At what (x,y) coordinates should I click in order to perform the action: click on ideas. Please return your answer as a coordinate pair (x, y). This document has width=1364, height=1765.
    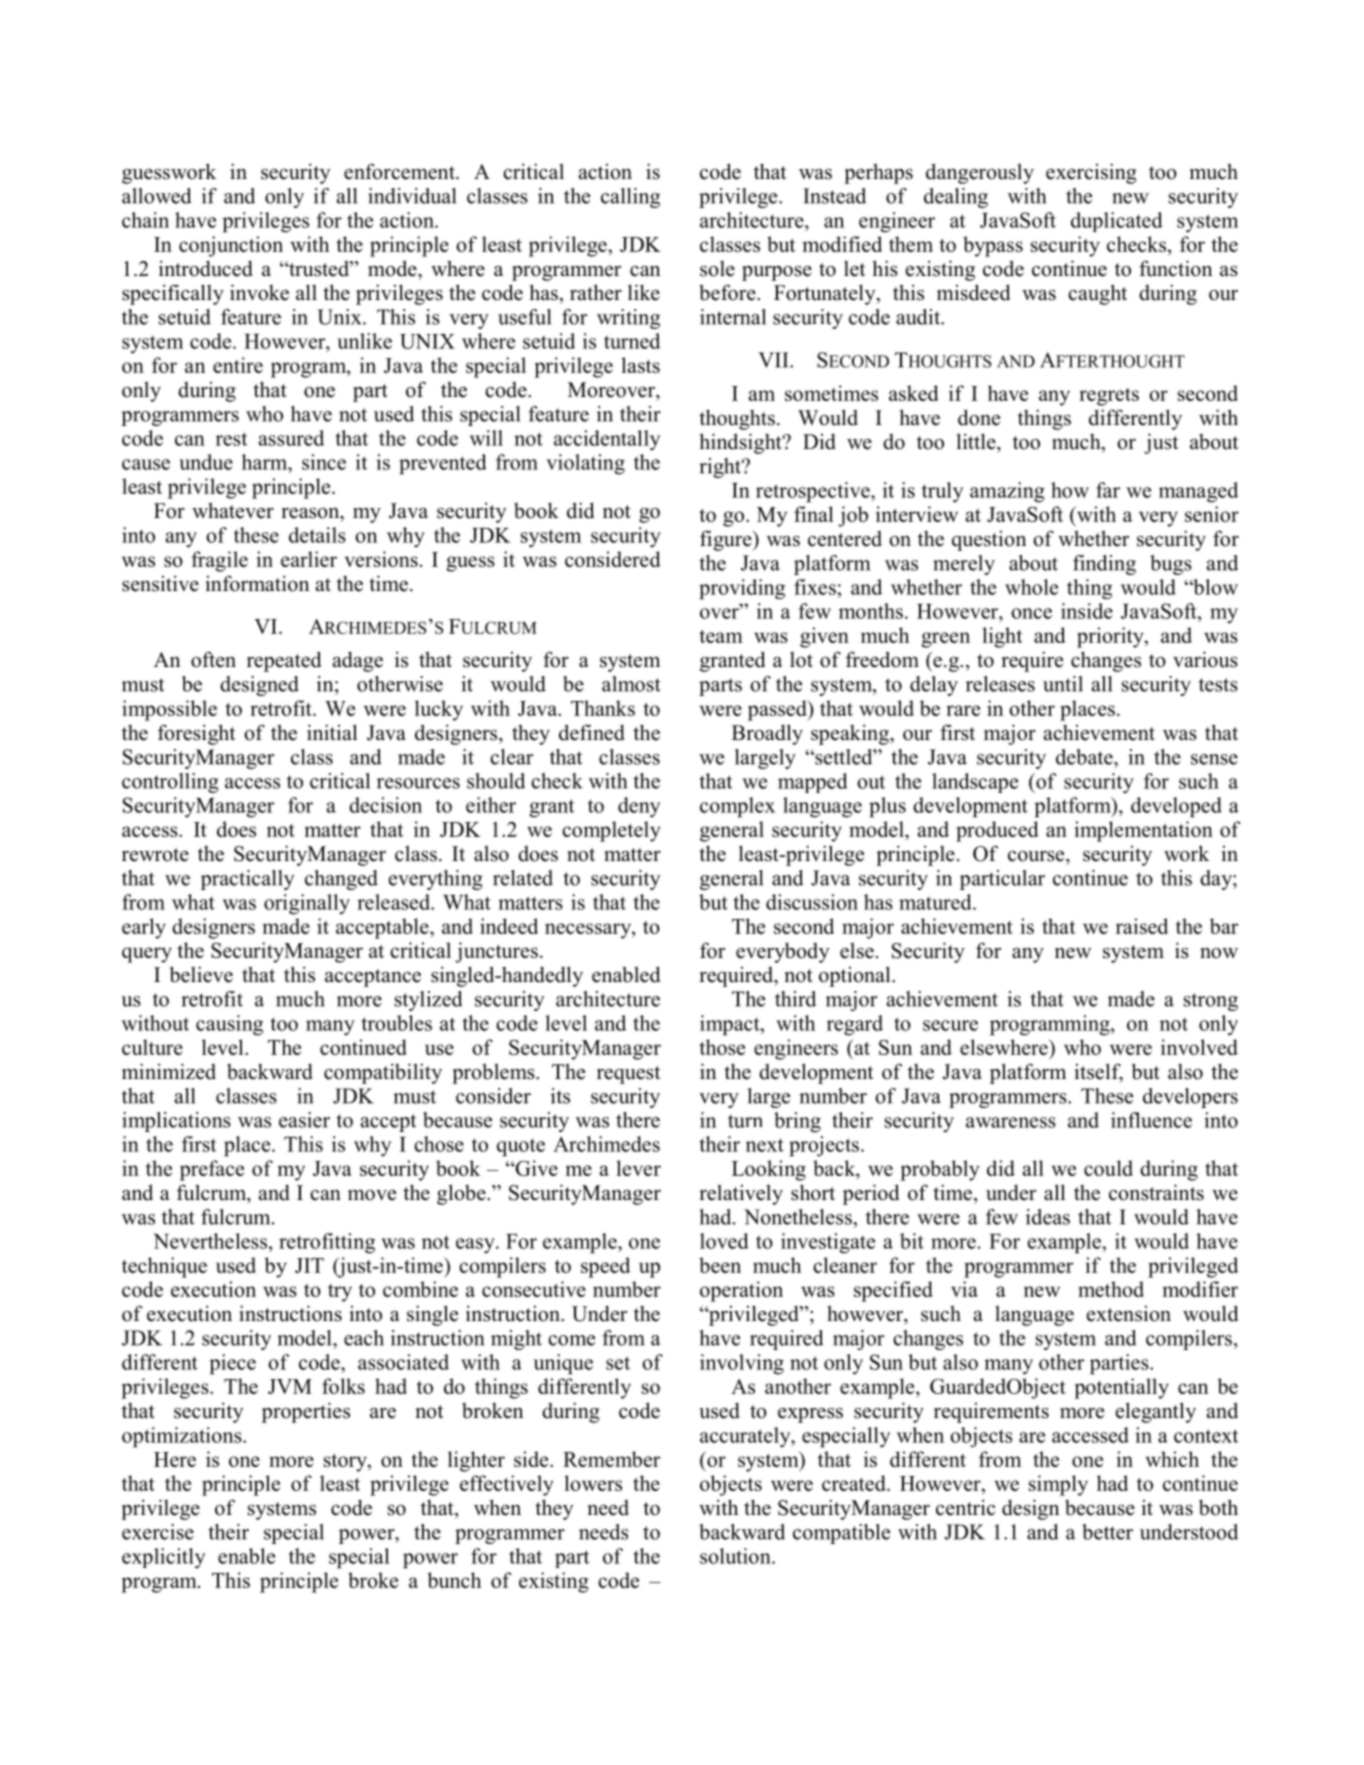
    Looking at the image, I should click on (1048, 1217).
